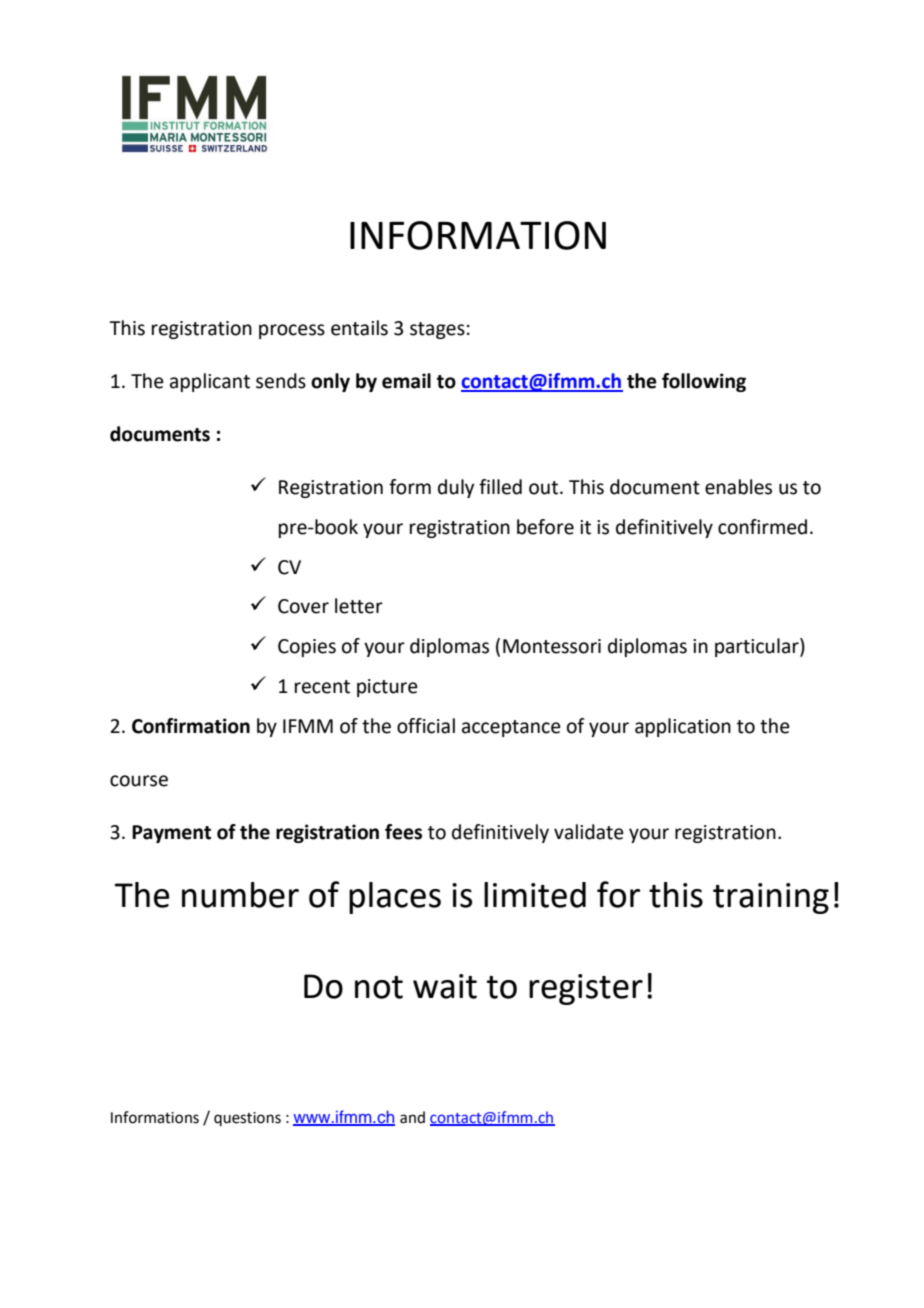 The width and height of the image is (924, 1308). What do you see at coordinates (437, 330) in the image?
I see `stages` at bounding box center [437, 330].
